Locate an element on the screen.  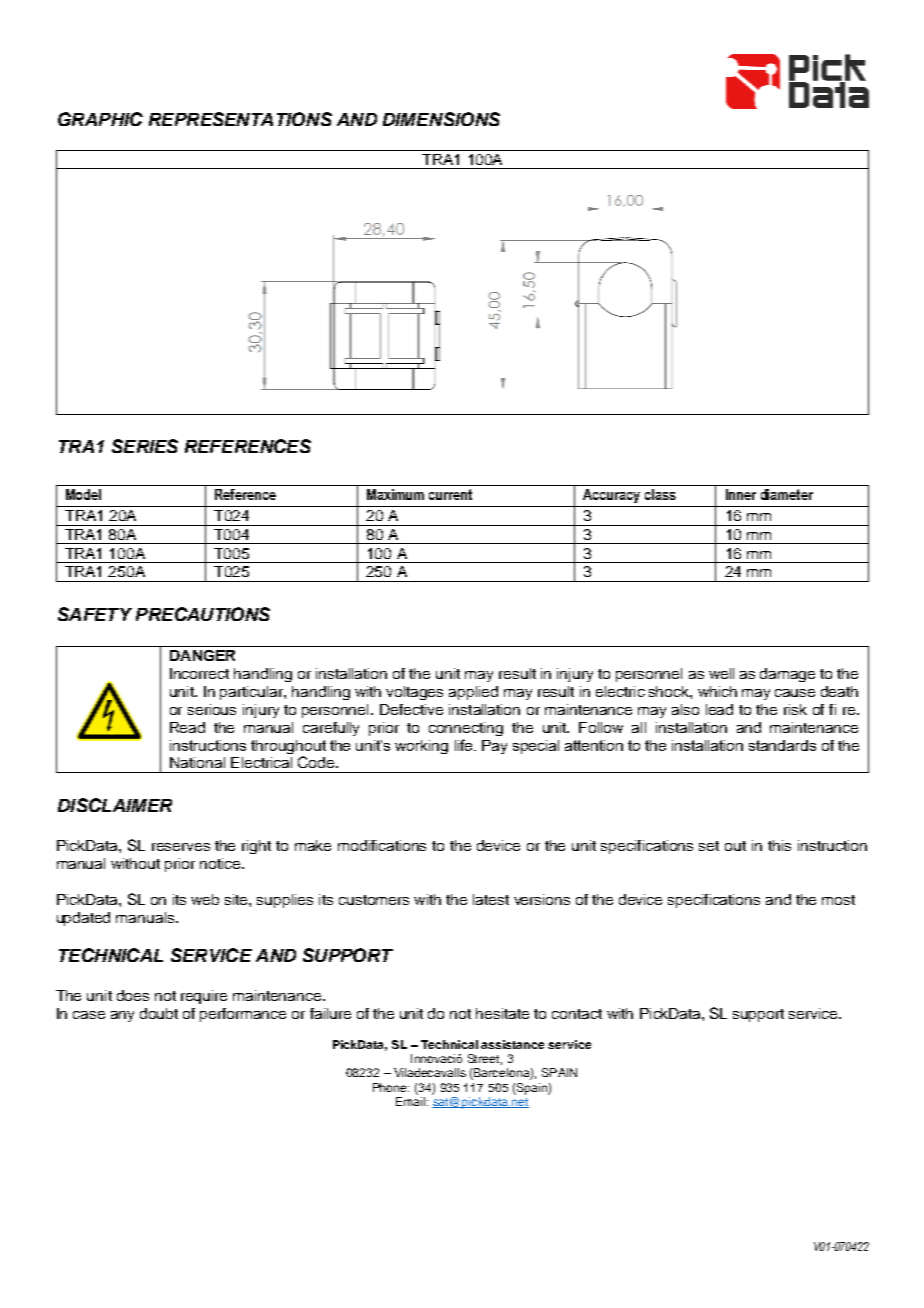
life is located at coordinates (465, 745).
